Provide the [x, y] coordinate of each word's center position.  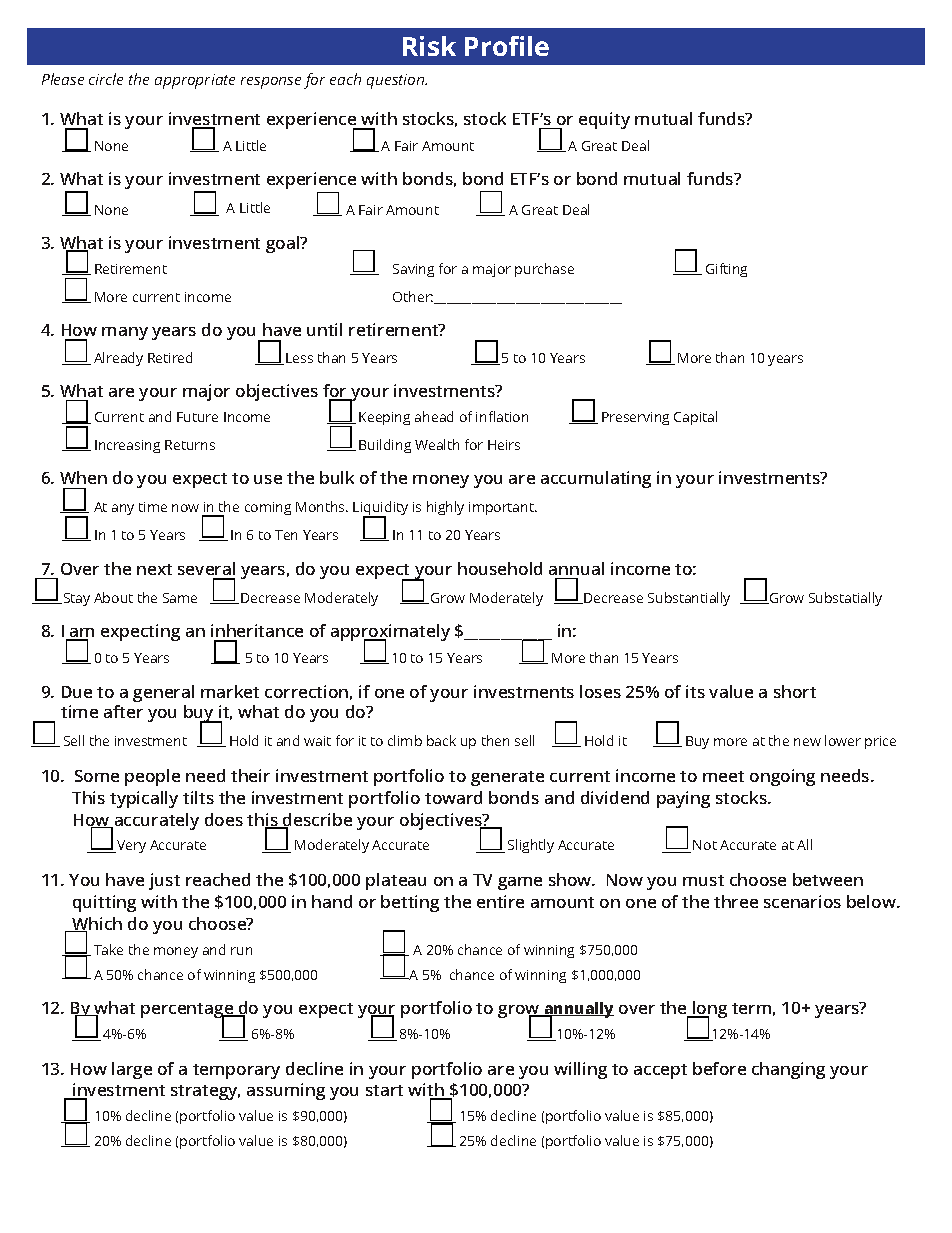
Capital [695, 418]
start [384, 1090]
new [807, 742]
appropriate [195, 81]
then [495, 740]
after [123, 711]
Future [197, 417]
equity [604, 120]
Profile [507, 46]
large [132, 1070]
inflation [502, 416]
